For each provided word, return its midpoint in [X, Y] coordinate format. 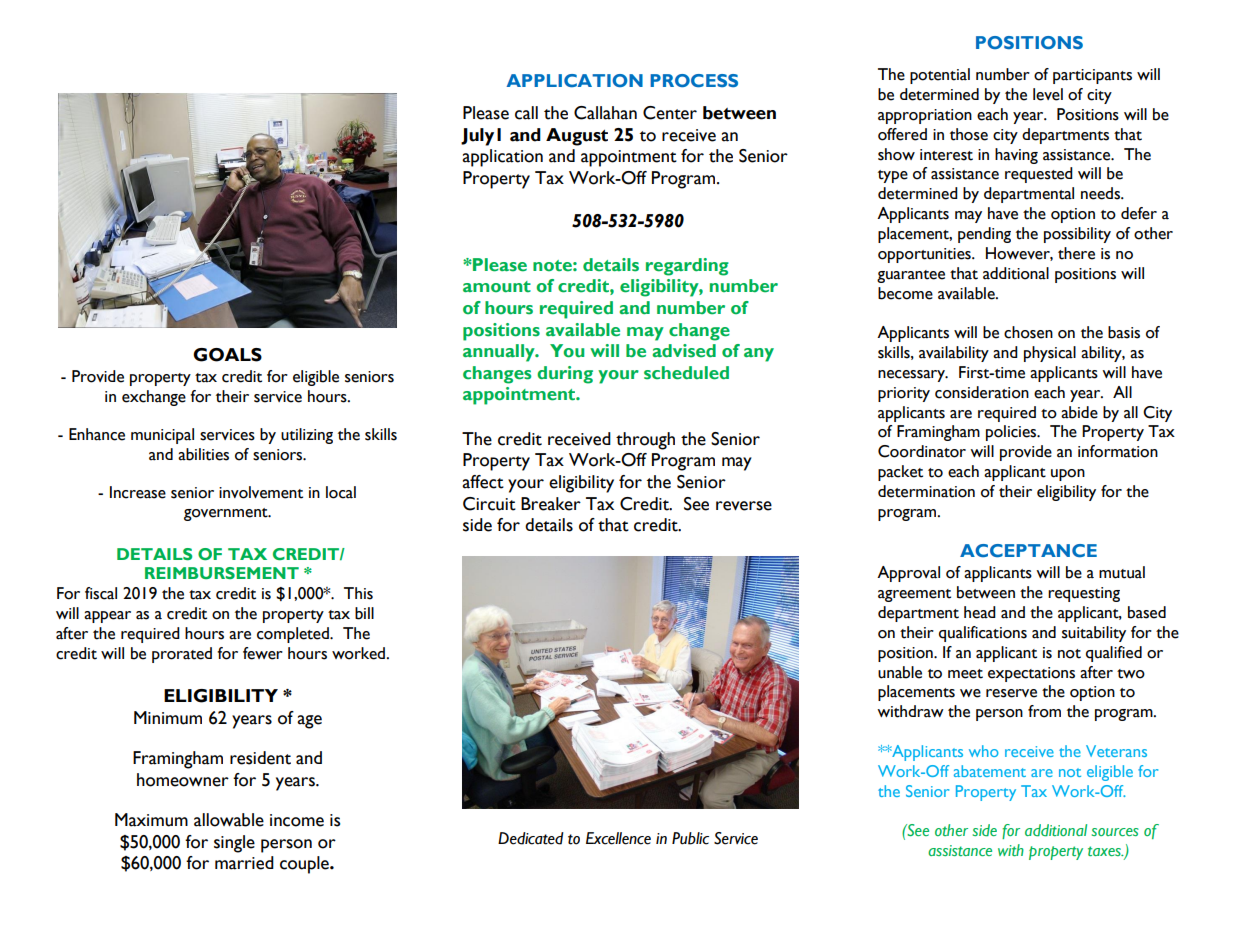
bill [364, 613]
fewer [263, 653]
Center [670, 113]
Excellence [618, 838]
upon [1068, 475]
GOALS [227, 355]
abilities [203, 454]
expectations [1031, 674]
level [1048, 94]
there [1076, 253]
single [234, 844]
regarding [687, 267]
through [645, 441]
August [577, 137]
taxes [1105, 851]
